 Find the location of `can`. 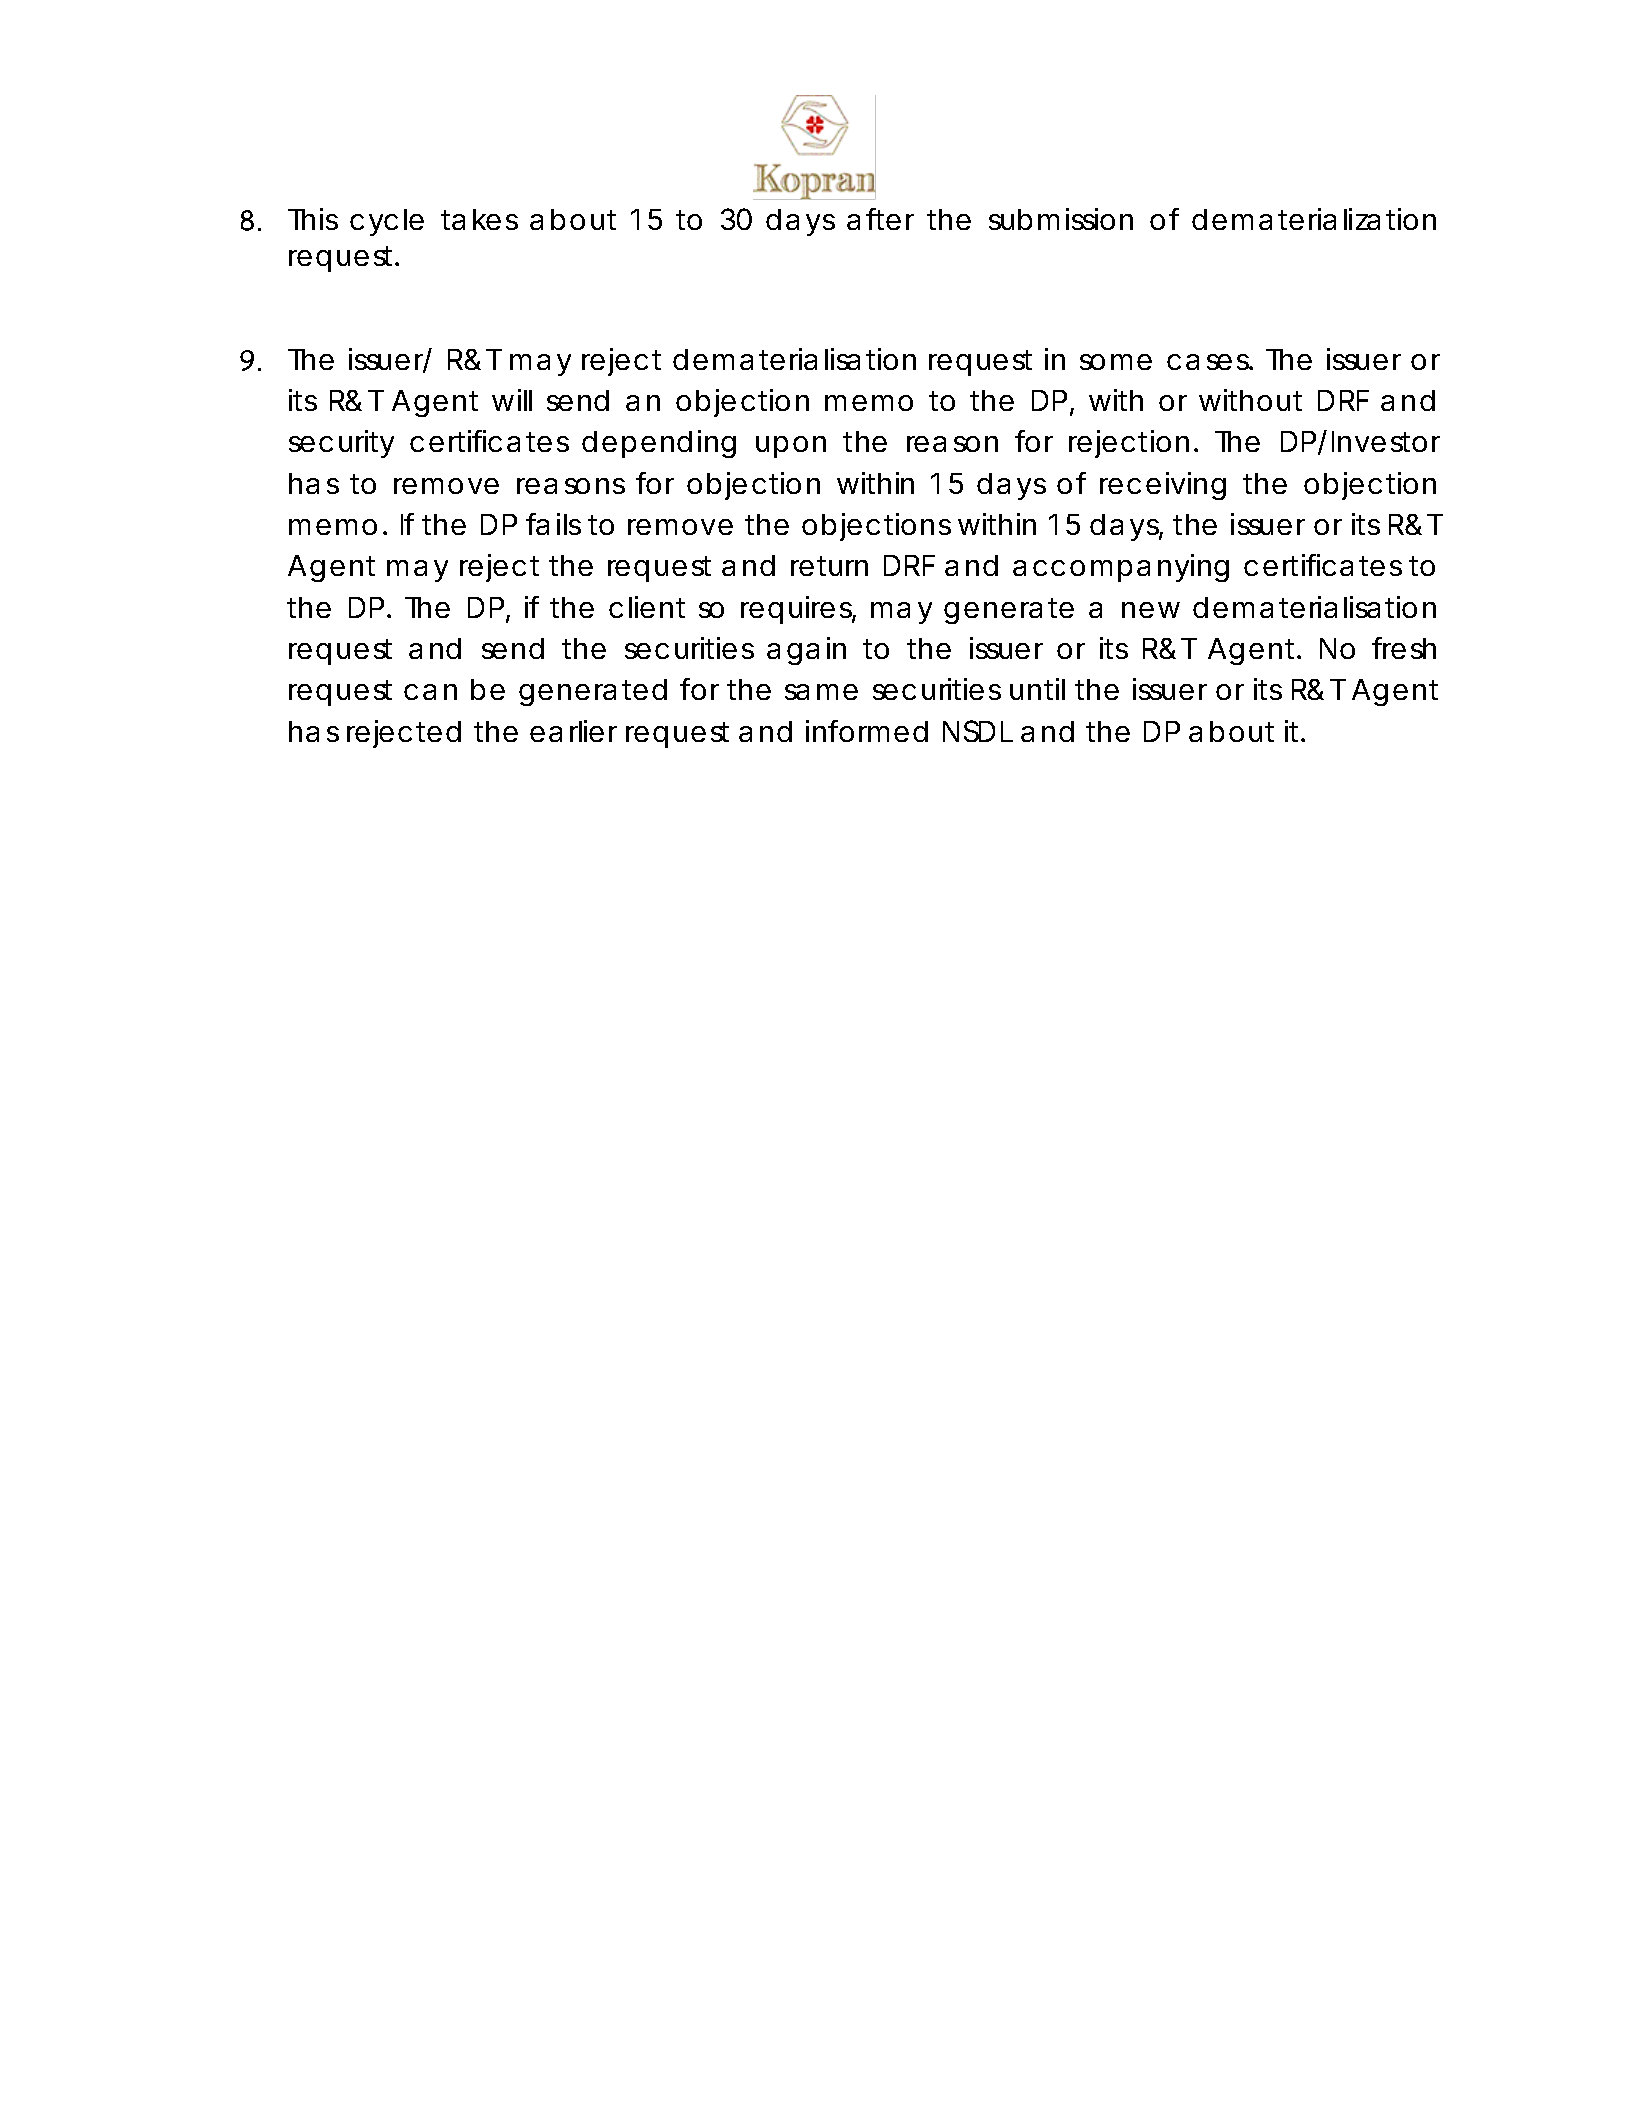

can is located at coordinates (430, 692).
